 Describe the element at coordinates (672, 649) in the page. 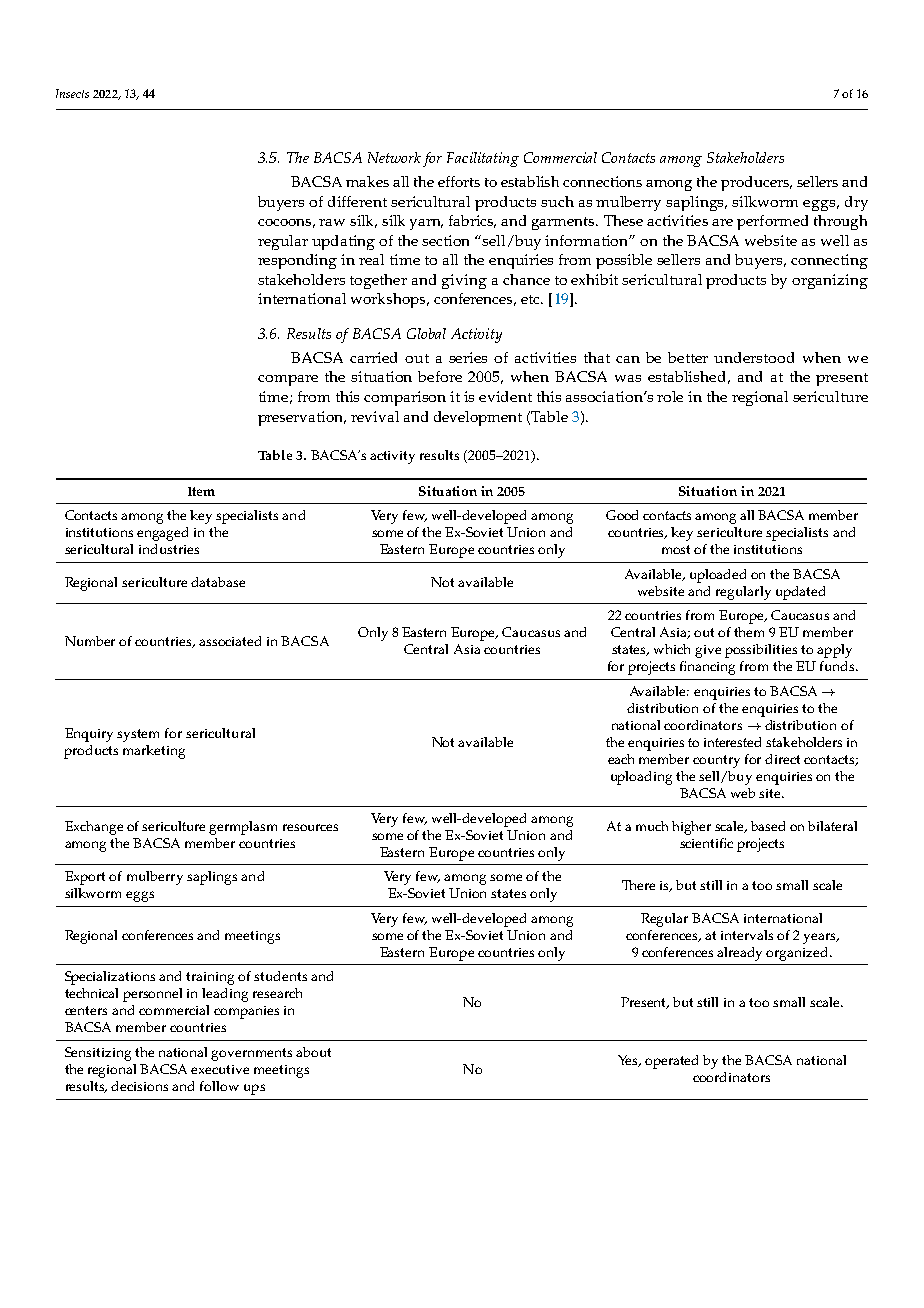

I see `which` at that location.
